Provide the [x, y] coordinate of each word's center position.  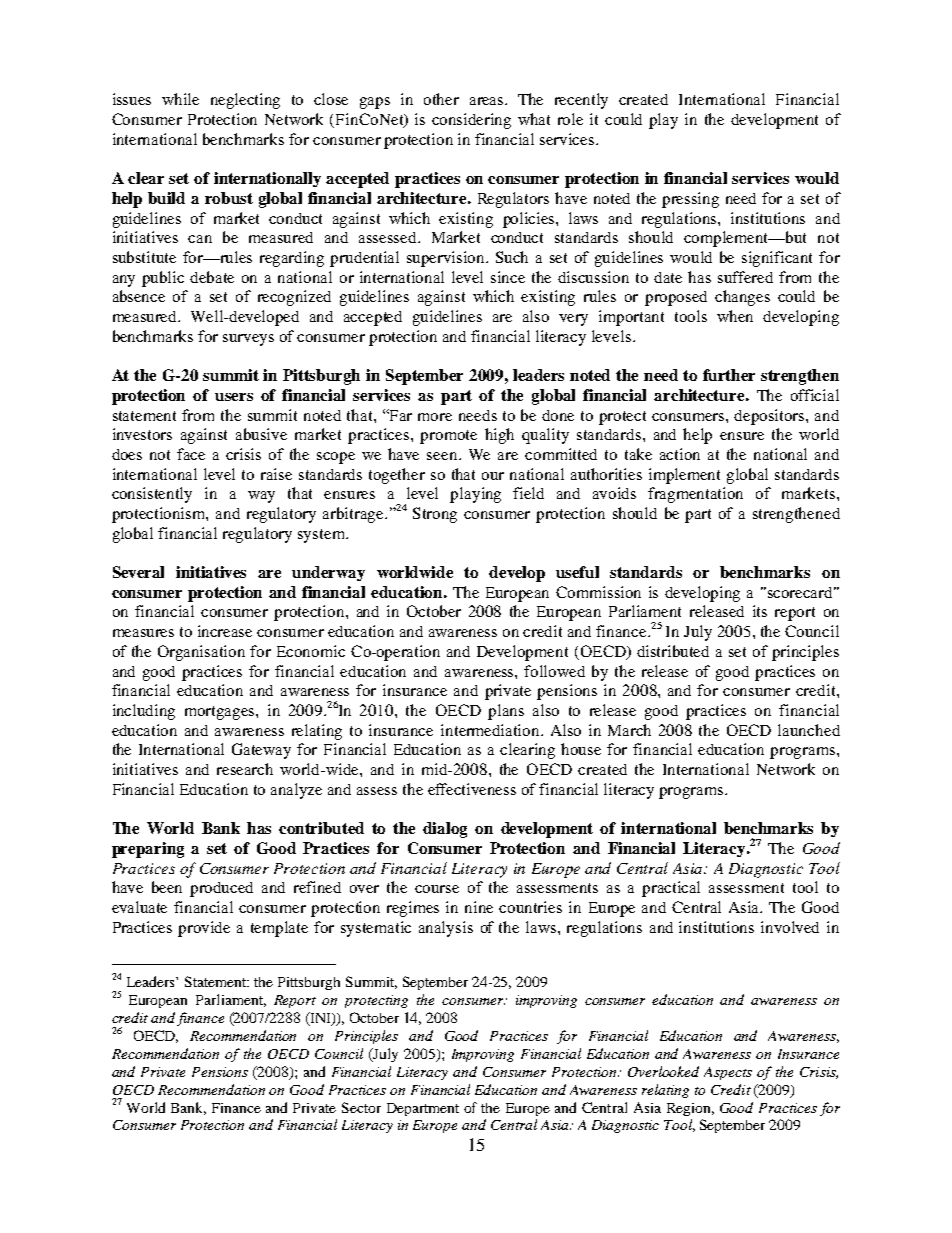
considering [471, 121]
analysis [446, 929]
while [180, 99]
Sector [361, 1107]
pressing [690, 200]
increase [225, 631]
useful [577, 572]
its [760, 611]
